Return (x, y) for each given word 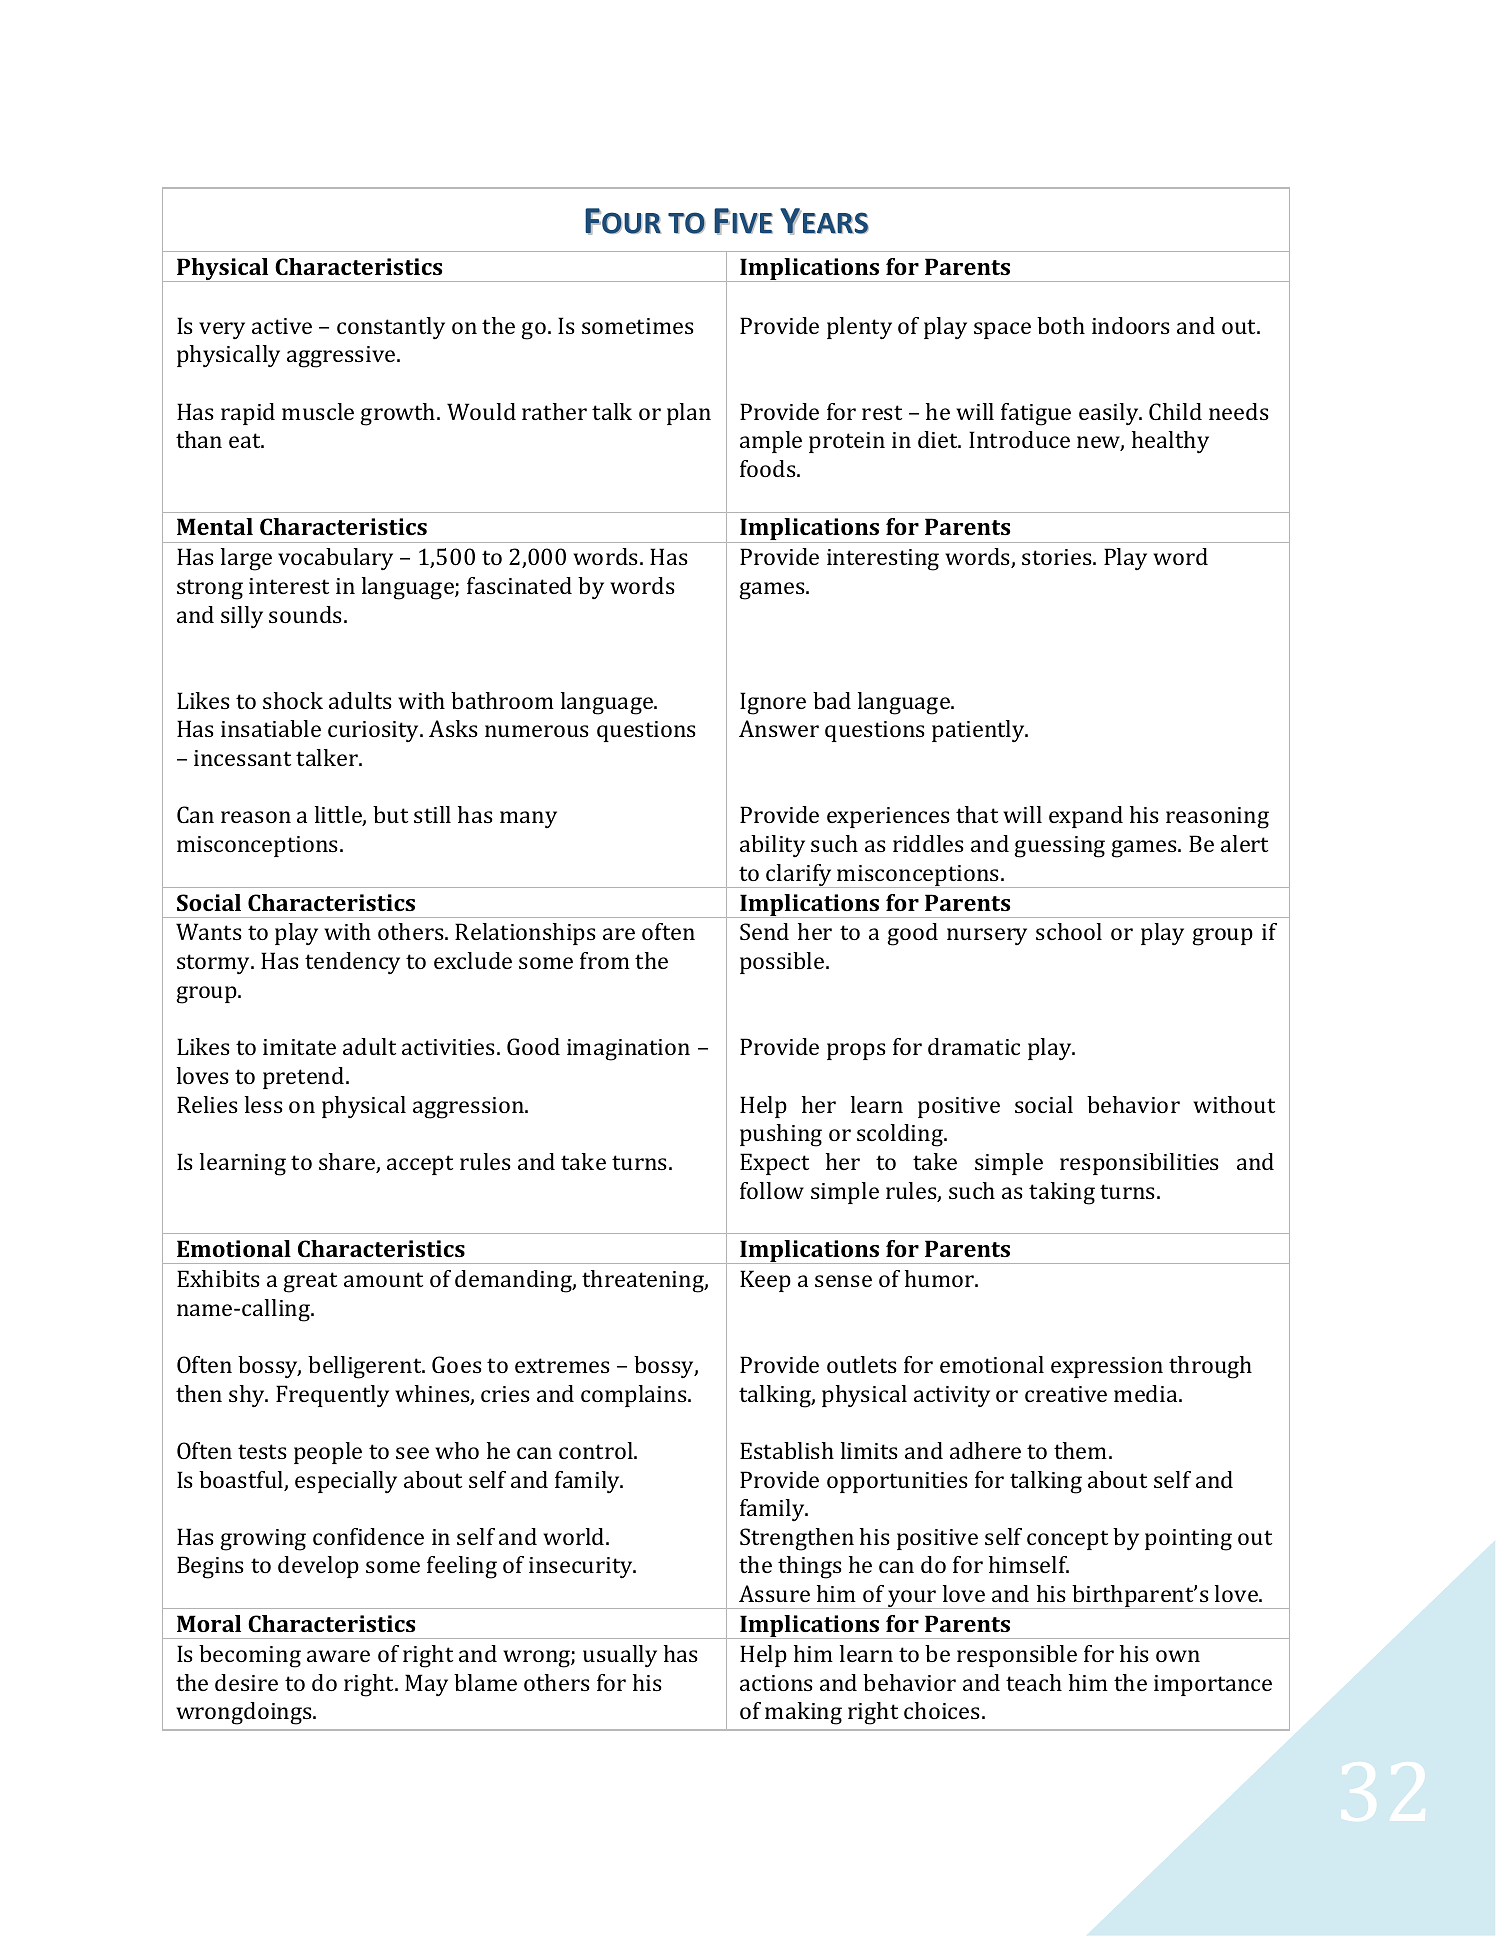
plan (689, 414)
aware (338, 1656)
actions (776, 1683)
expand (1086, 817)
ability (772, 846)
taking (1062, 1193)
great (310, 1282)
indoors (1131, 325)
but (390, 814)
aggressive (342, 357)
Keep (765, 1281)
